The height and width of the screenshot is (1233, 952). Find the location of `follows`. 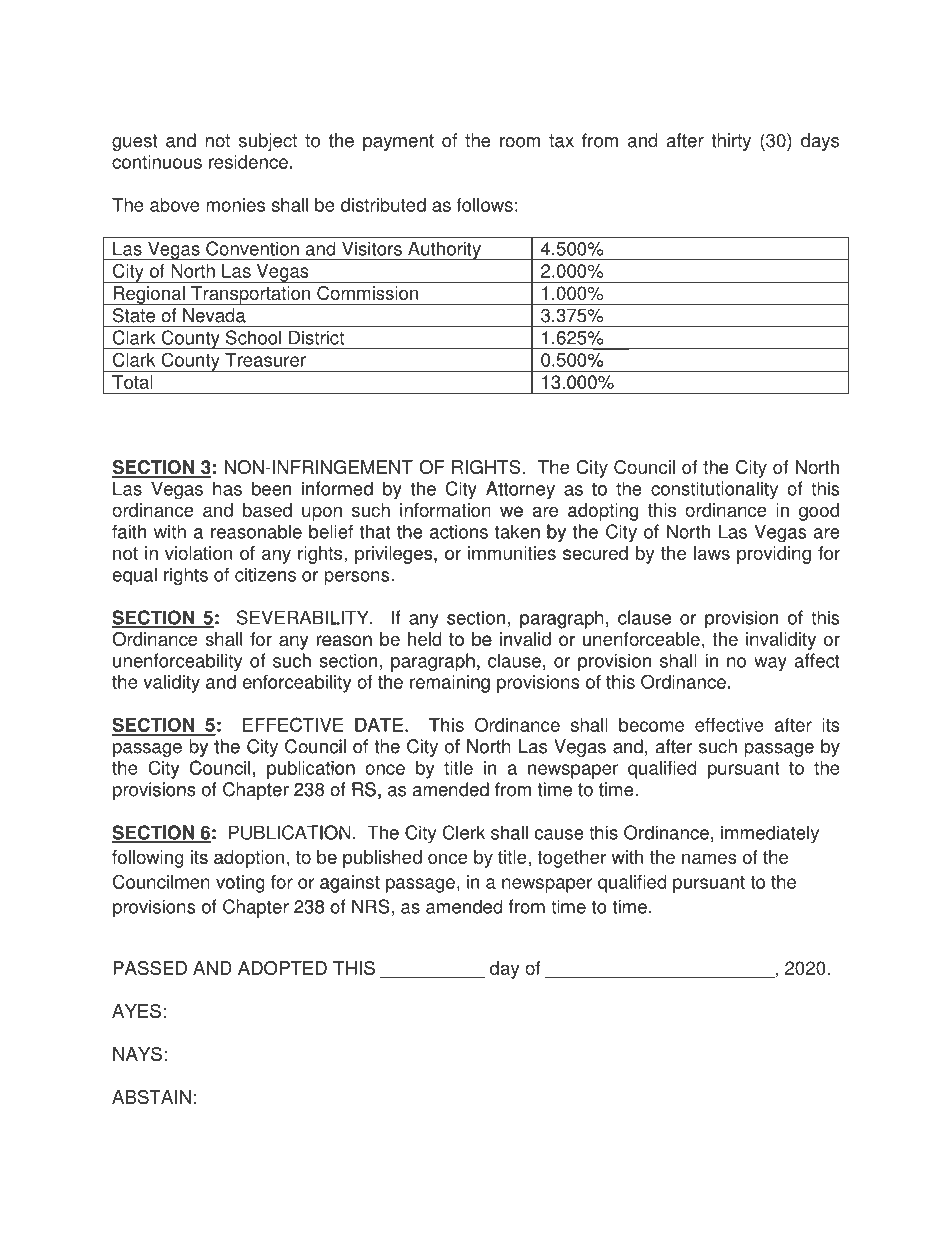

follows is located at coordinates (485, 205).
